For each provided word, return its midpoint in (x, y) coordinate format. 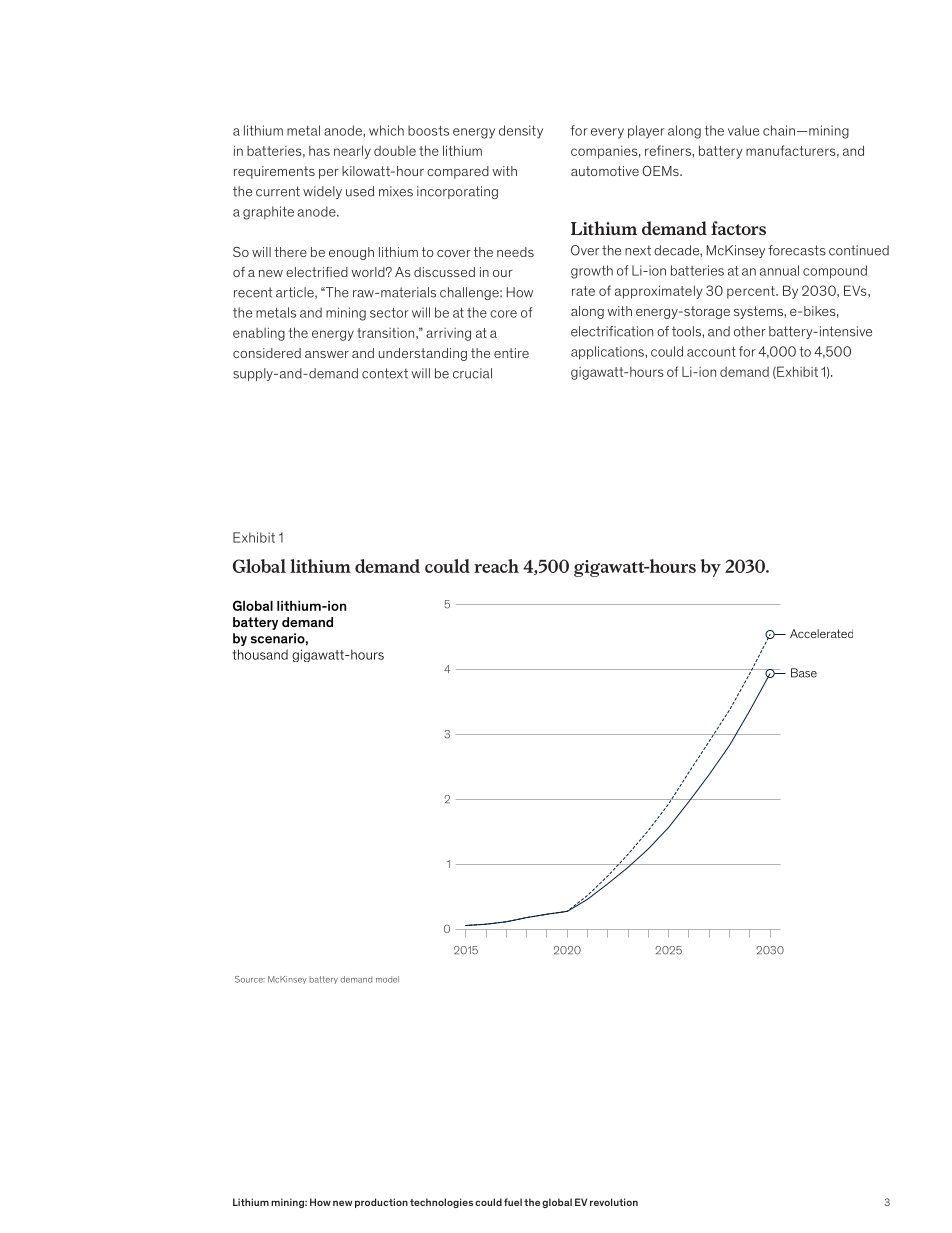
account (711, 351)
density (521, 132)
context (385, 373)
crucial (472, 373)
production (381, 1203)
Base (804, 673)
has (319, 151)
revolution (614, 1202)
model (387, 979)
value (743, 130)
